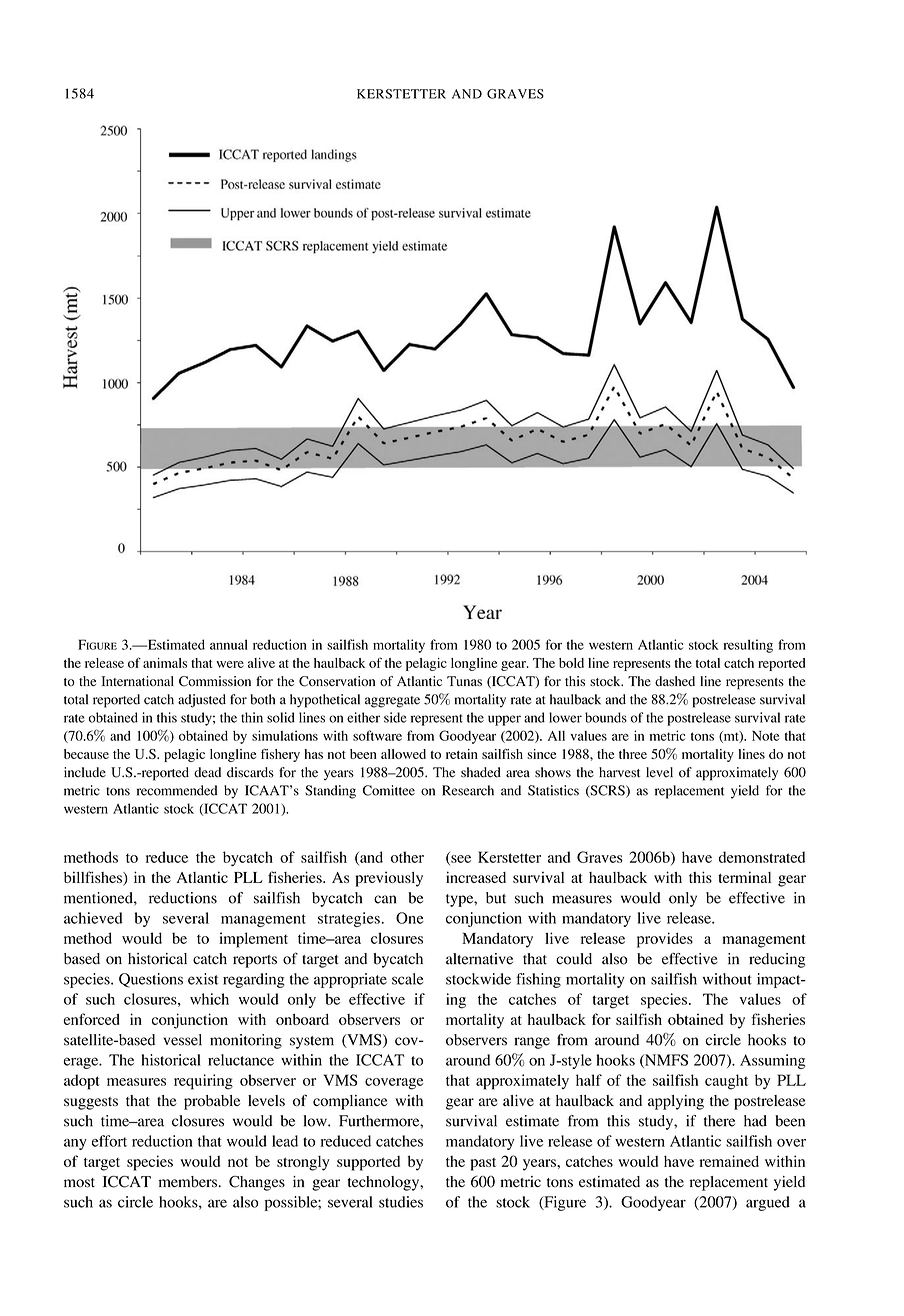  I want to click on dashed, so click(675, 681).
